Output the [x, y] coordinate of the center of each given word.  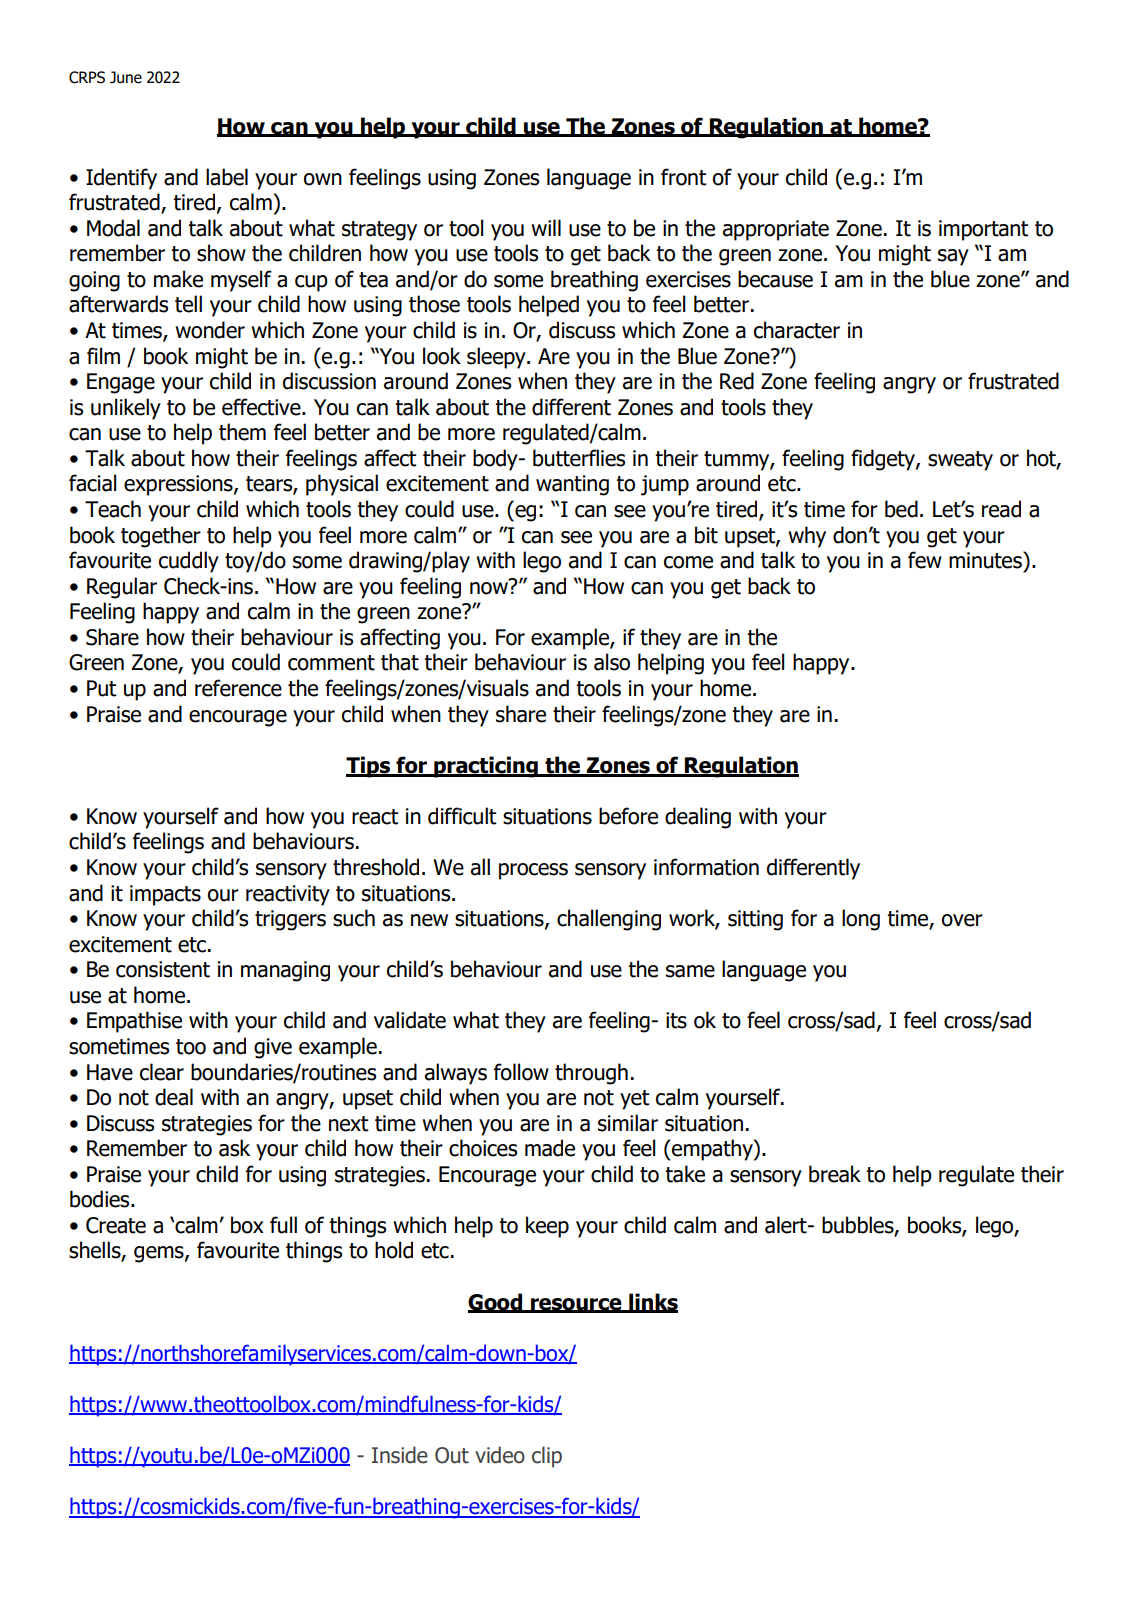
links [652, 1302]
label [227, 177]
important [984, 230]
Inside [400, 1455]
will [546, 227]
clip [547, 1457]
